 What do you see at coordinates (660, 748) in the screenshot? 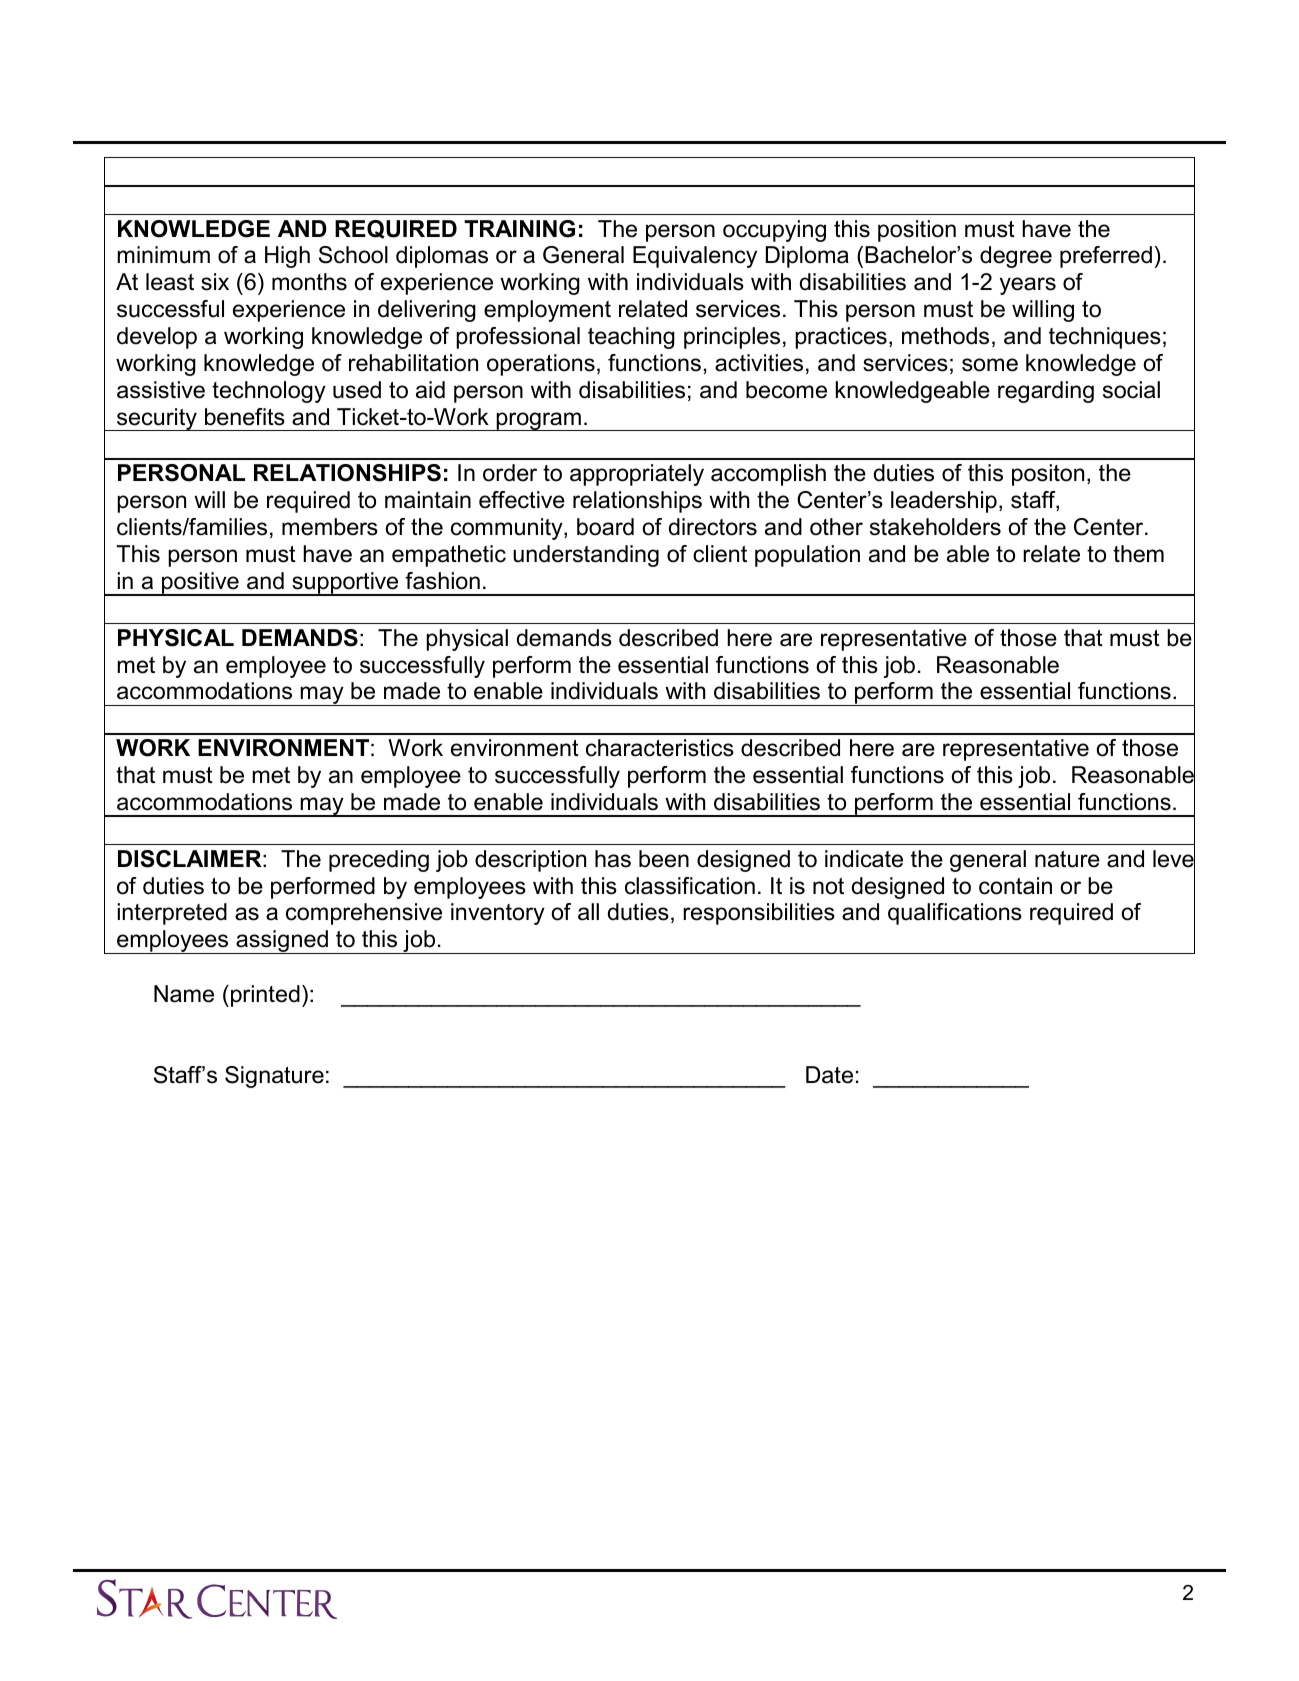
I see `characteristics` at bounding box center [660, 748].
